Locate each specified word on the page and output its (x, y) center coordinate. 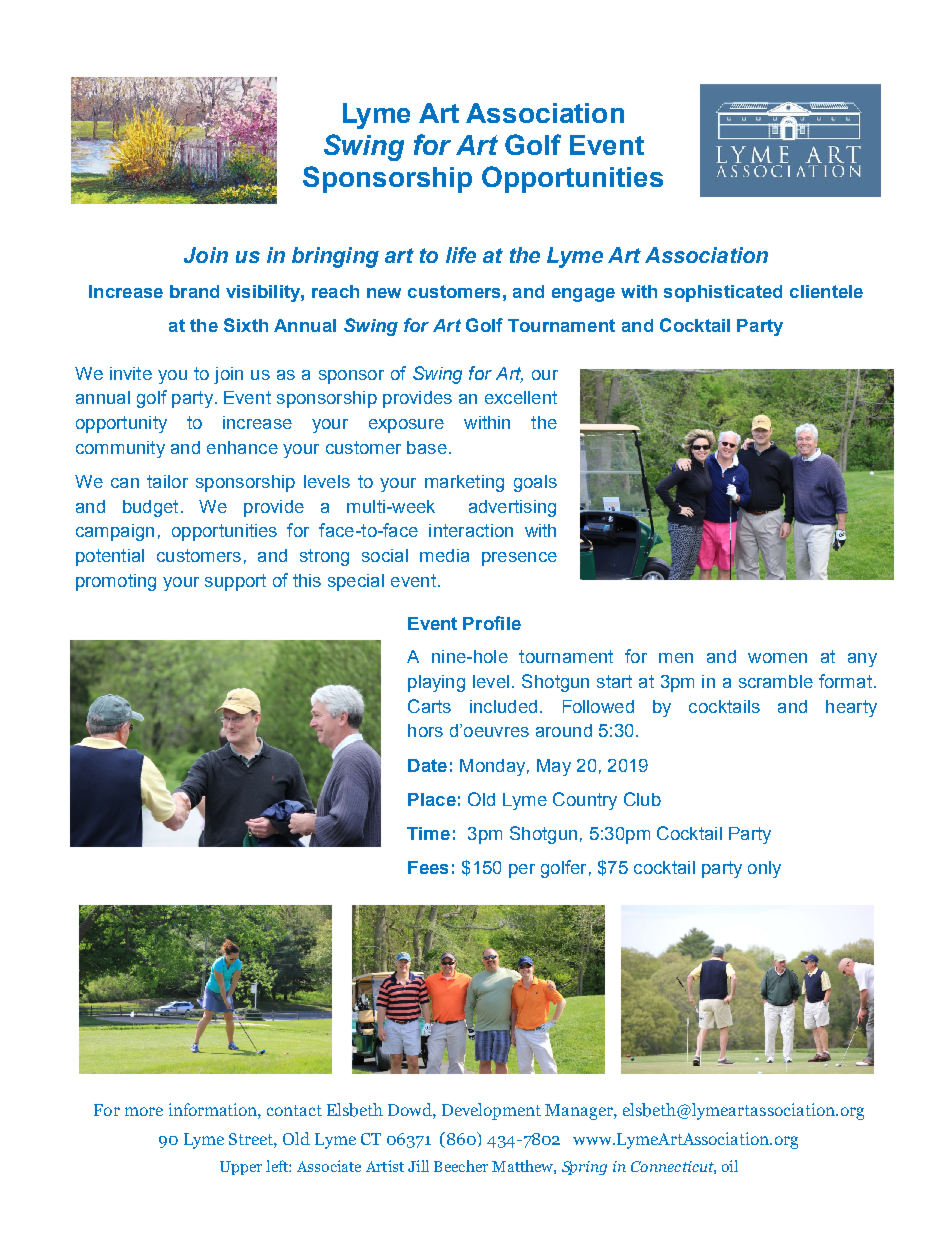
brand (194, 291)
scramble (776, 681)
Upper (241, 1168)
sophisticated (723, 293)
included (503, 706)
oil (730, 1166)
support (235, 582)
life (461, 255)
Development (491, 1111)
